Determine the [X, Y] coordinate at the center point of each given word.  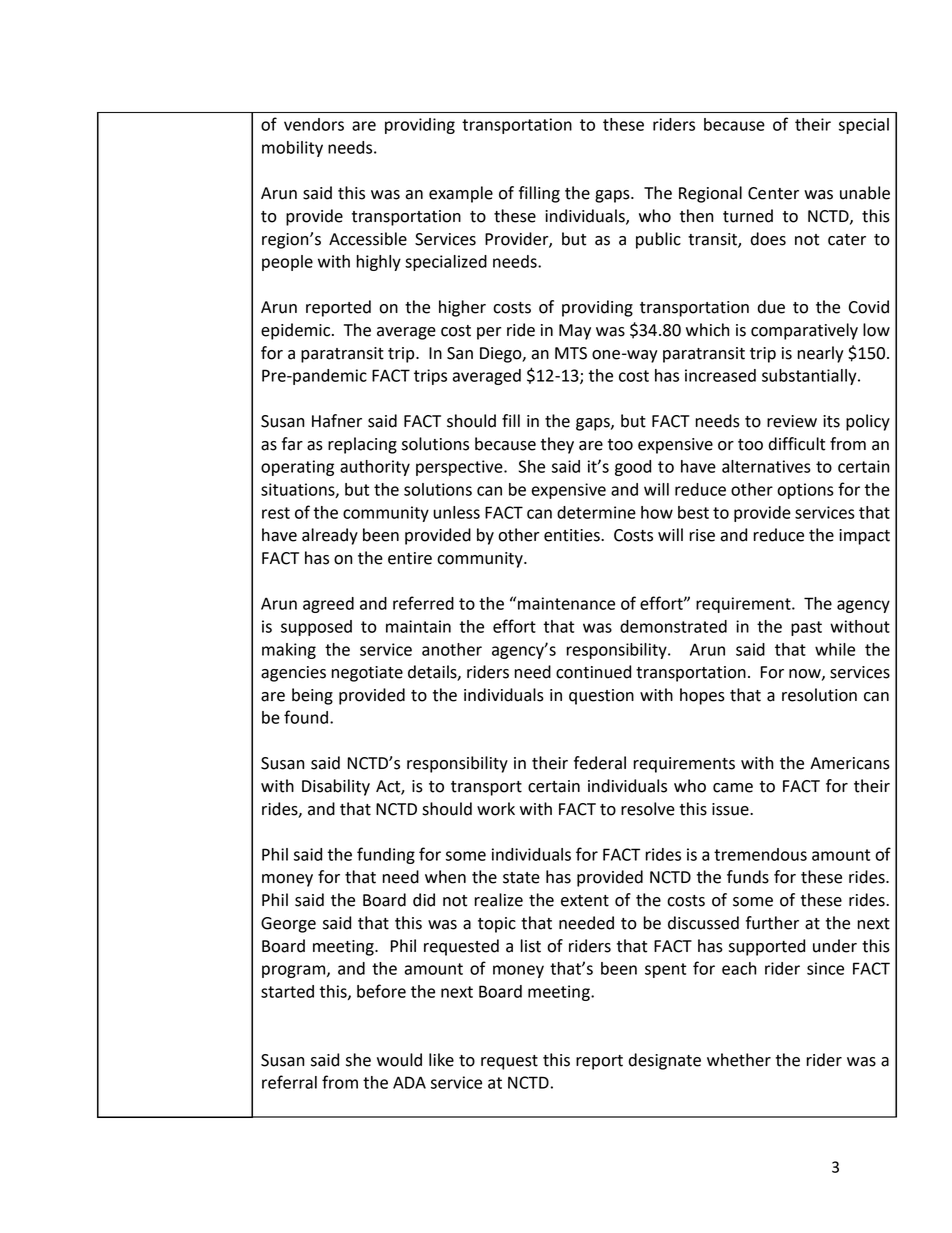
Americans [850, 763]
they [557, 445]
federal [600, 763]
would [399, 1060]
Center [773, 193]
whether [739, 1060]
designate [665, 1061]
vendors [314, 124]
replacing [362, 445]
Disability [336, 787]
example [461, 194]
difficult [797, 444]
